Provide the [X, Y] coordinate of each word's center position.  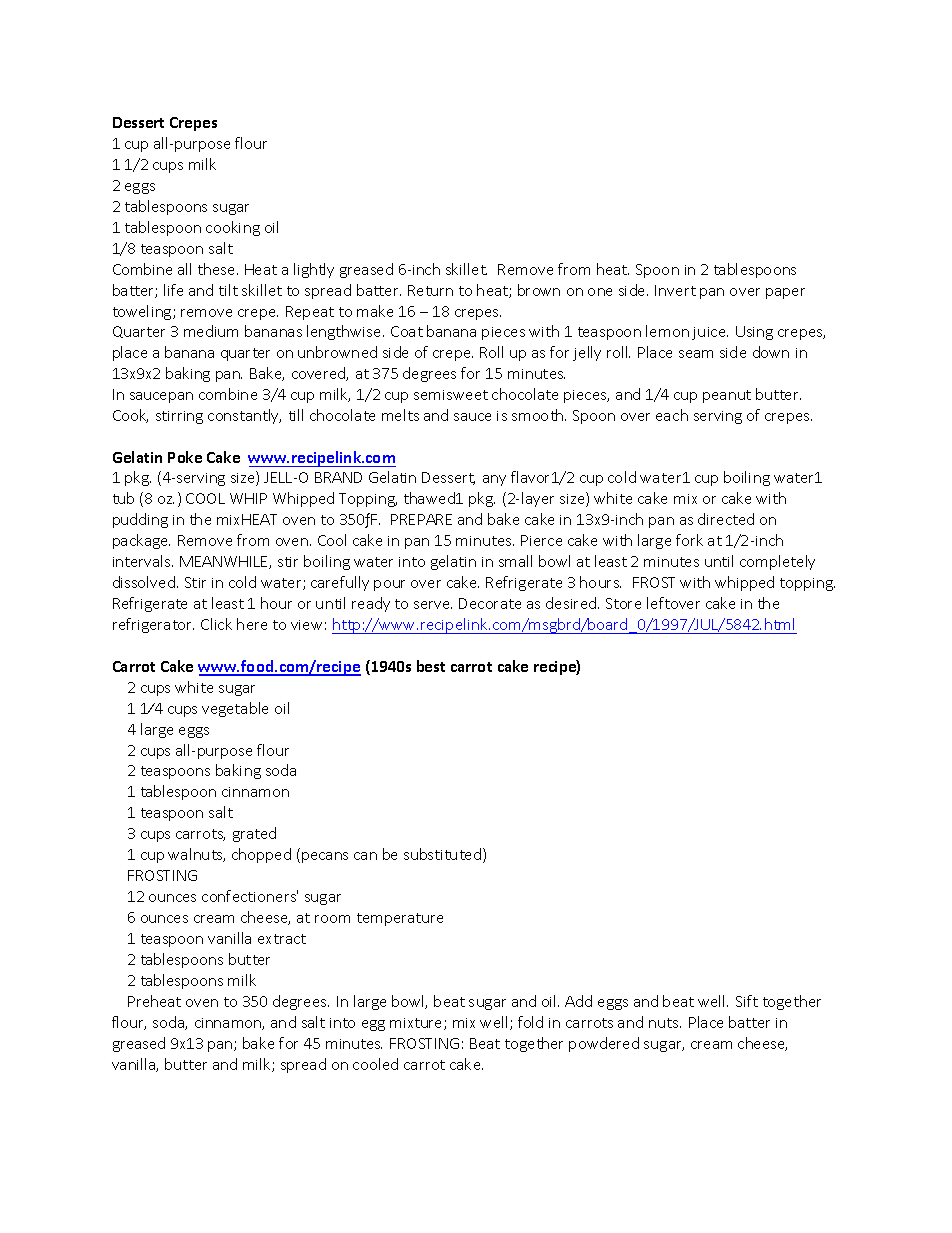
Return [430, 290]
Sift [747, 1001]
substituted [442, 854]
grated [254, 834]
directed [726, 519]
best [431, 666]
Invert [675, 290]
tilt [228, 290]
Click [216, 624]
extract [282, 939]
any [494, 480]
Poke [185, 457]
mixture [417, 1024]
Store [623, 603]
